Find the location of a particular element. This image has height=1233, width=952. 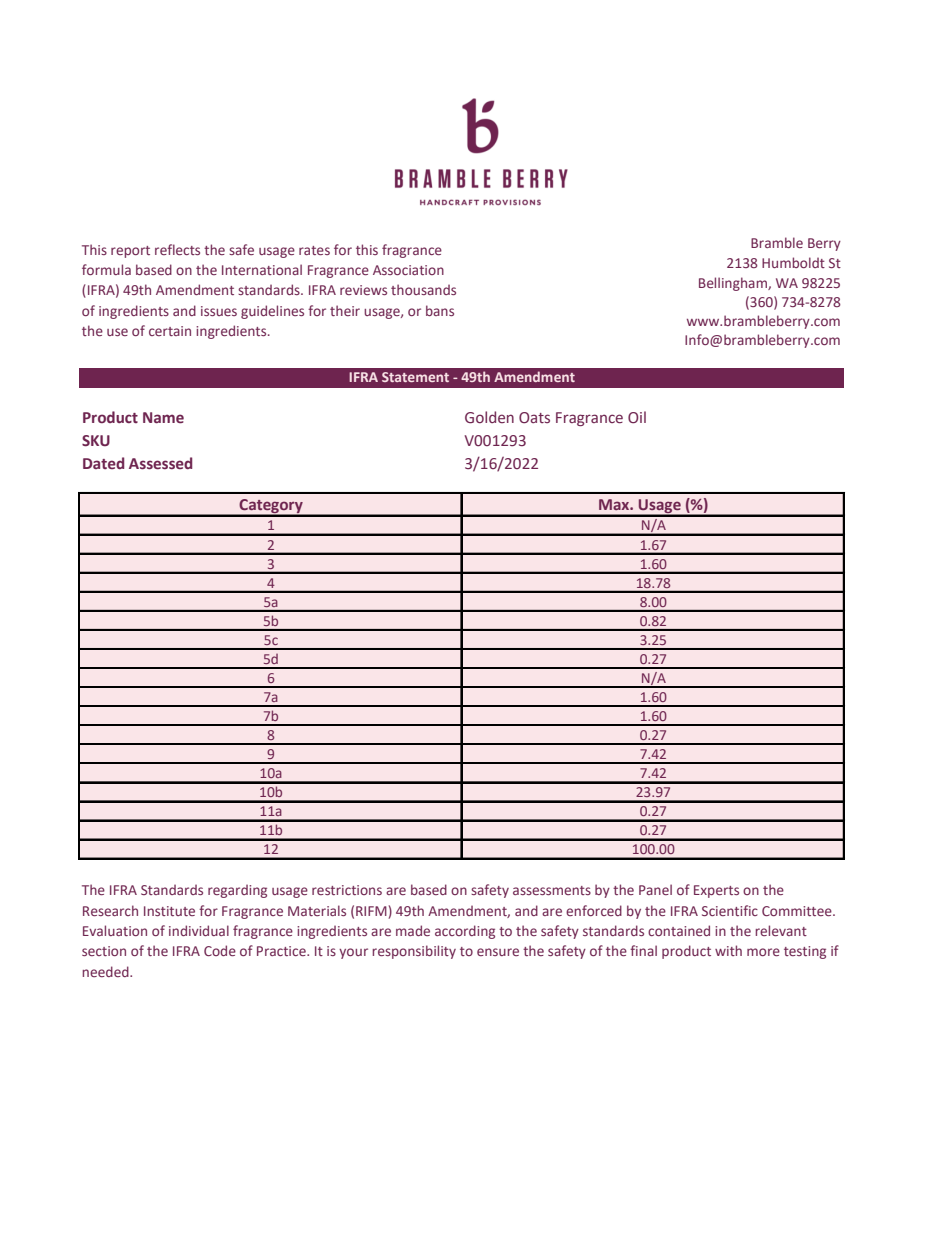

Category is located at coordinates (271, 507).
